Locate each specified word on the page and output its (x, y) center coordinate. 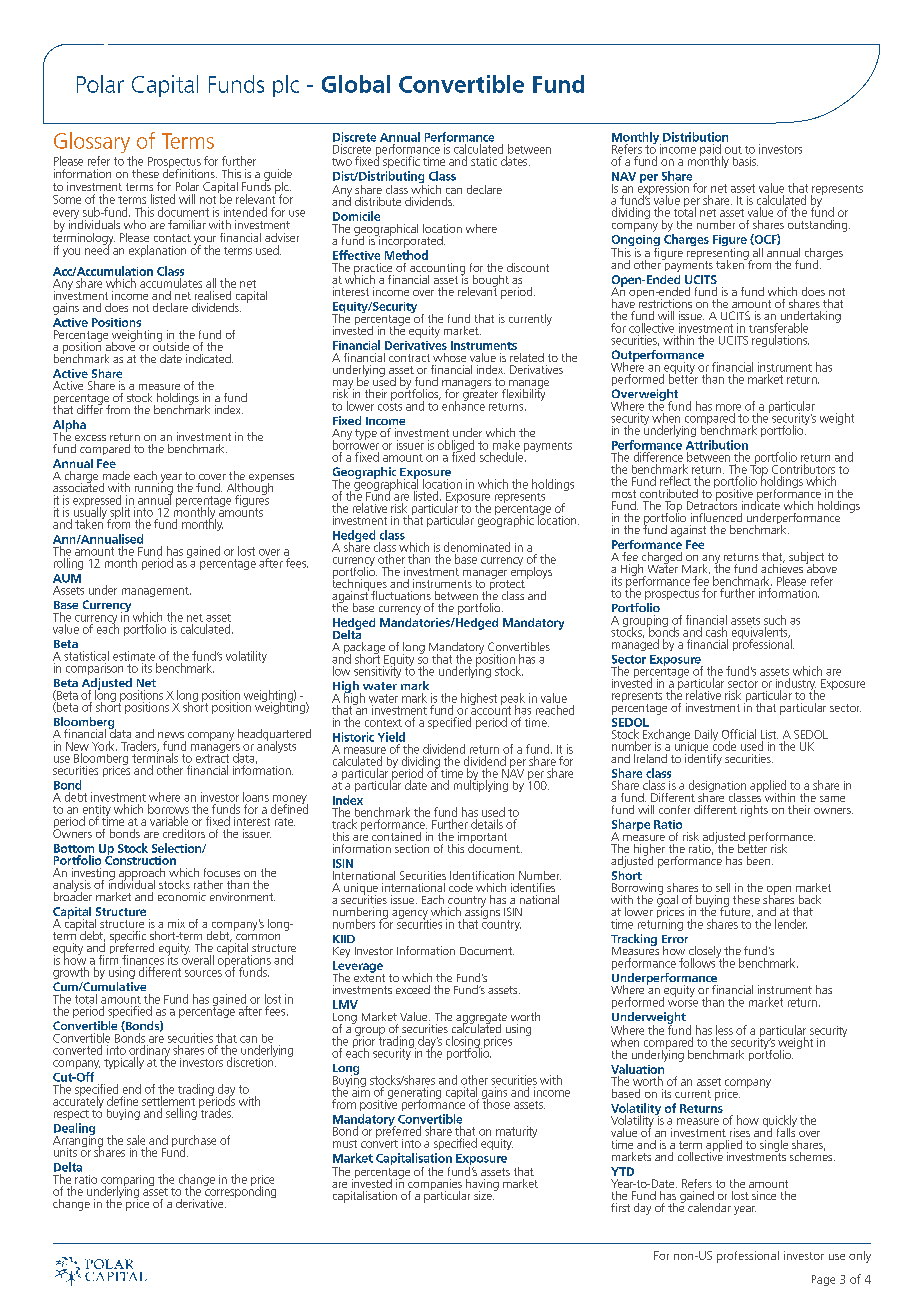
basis (745, 161)
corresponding (240, 1192)
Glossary (92, 142)
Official (739, 734)
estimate (134, 656)
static (484, 161)
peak (513, 700)
